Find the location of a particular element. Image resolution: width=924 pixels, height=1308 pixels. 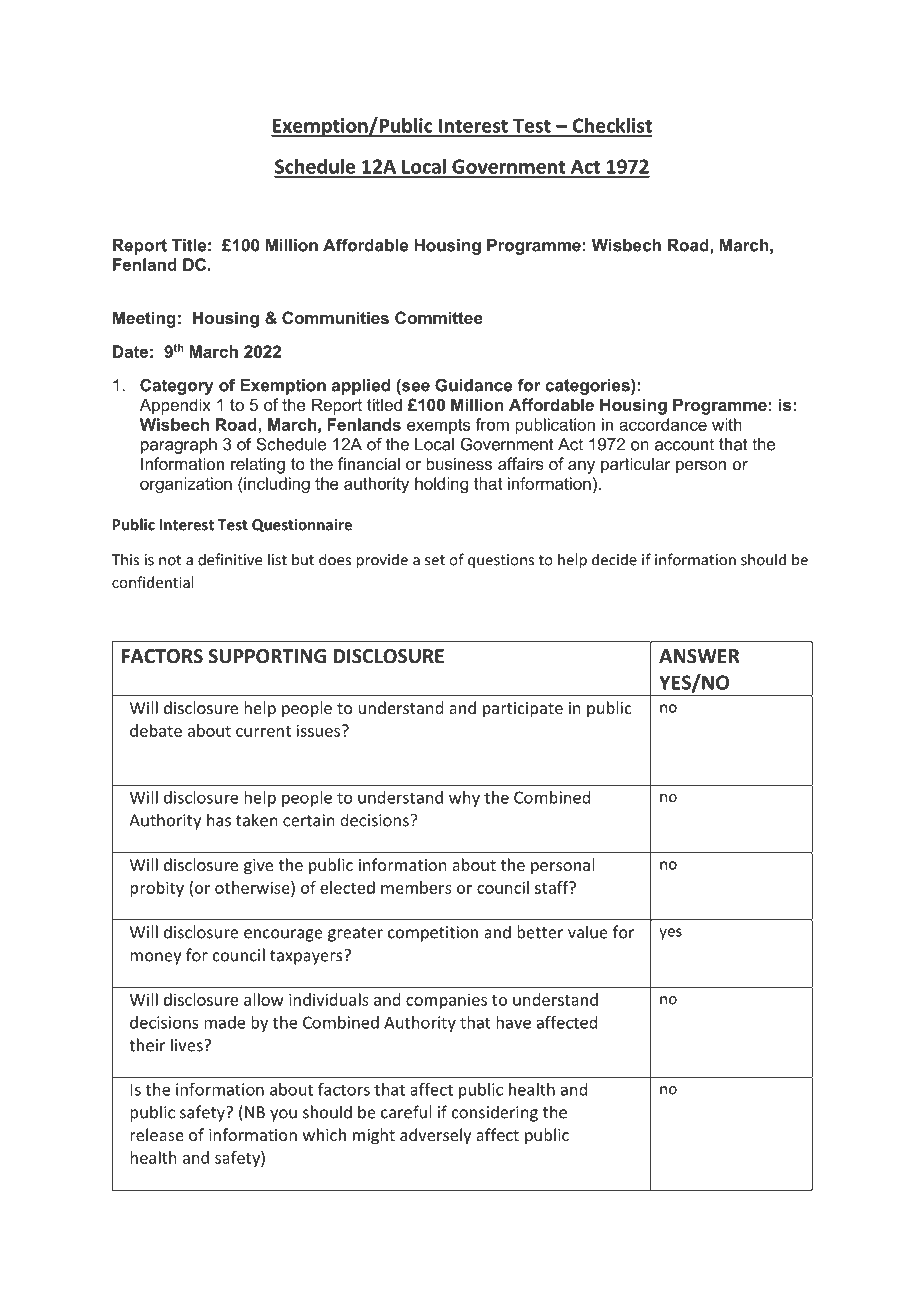

release is located at coordinates (157, 1134).
